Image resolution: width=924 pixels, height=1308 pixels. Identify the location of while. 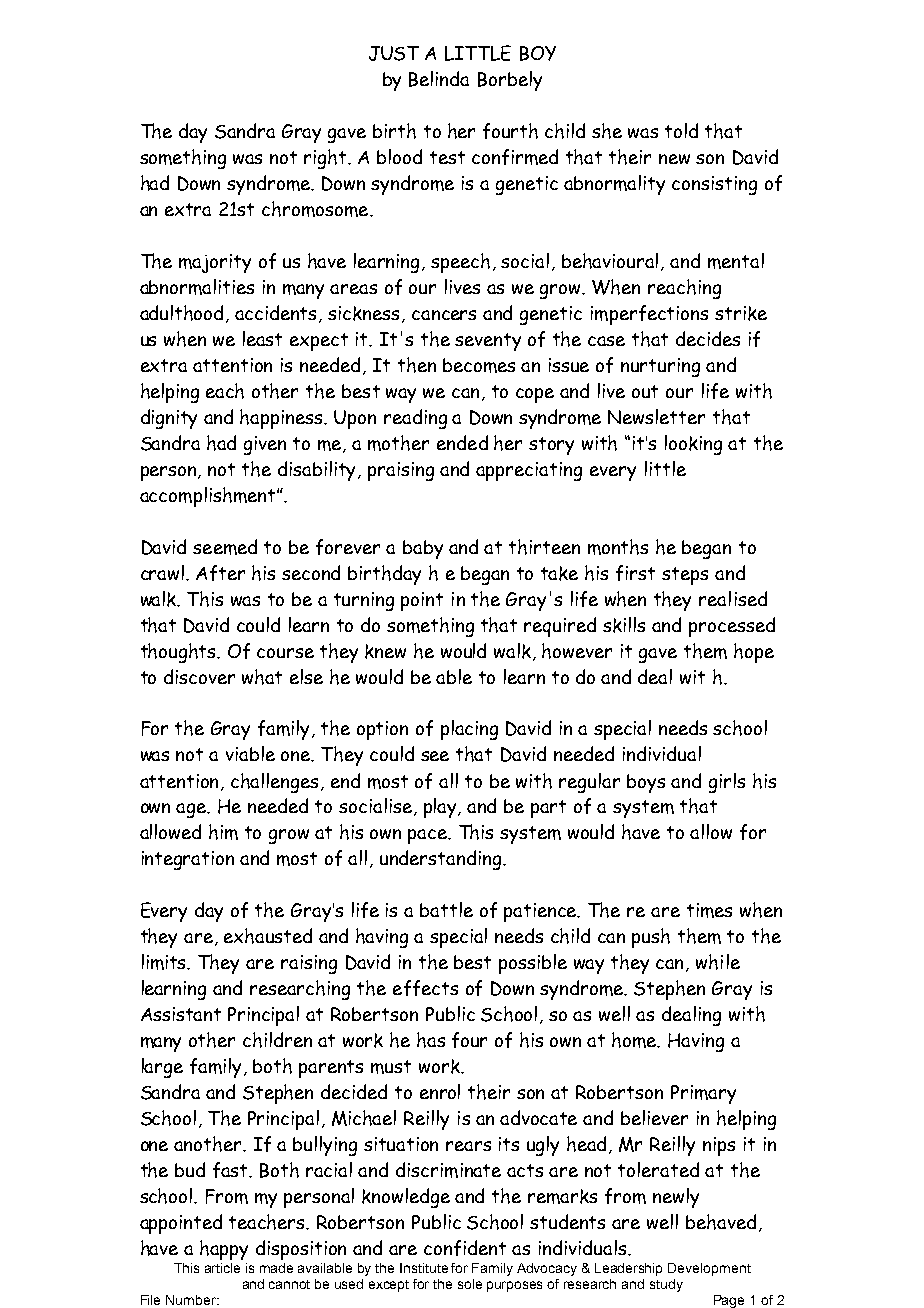
(718, 962).
